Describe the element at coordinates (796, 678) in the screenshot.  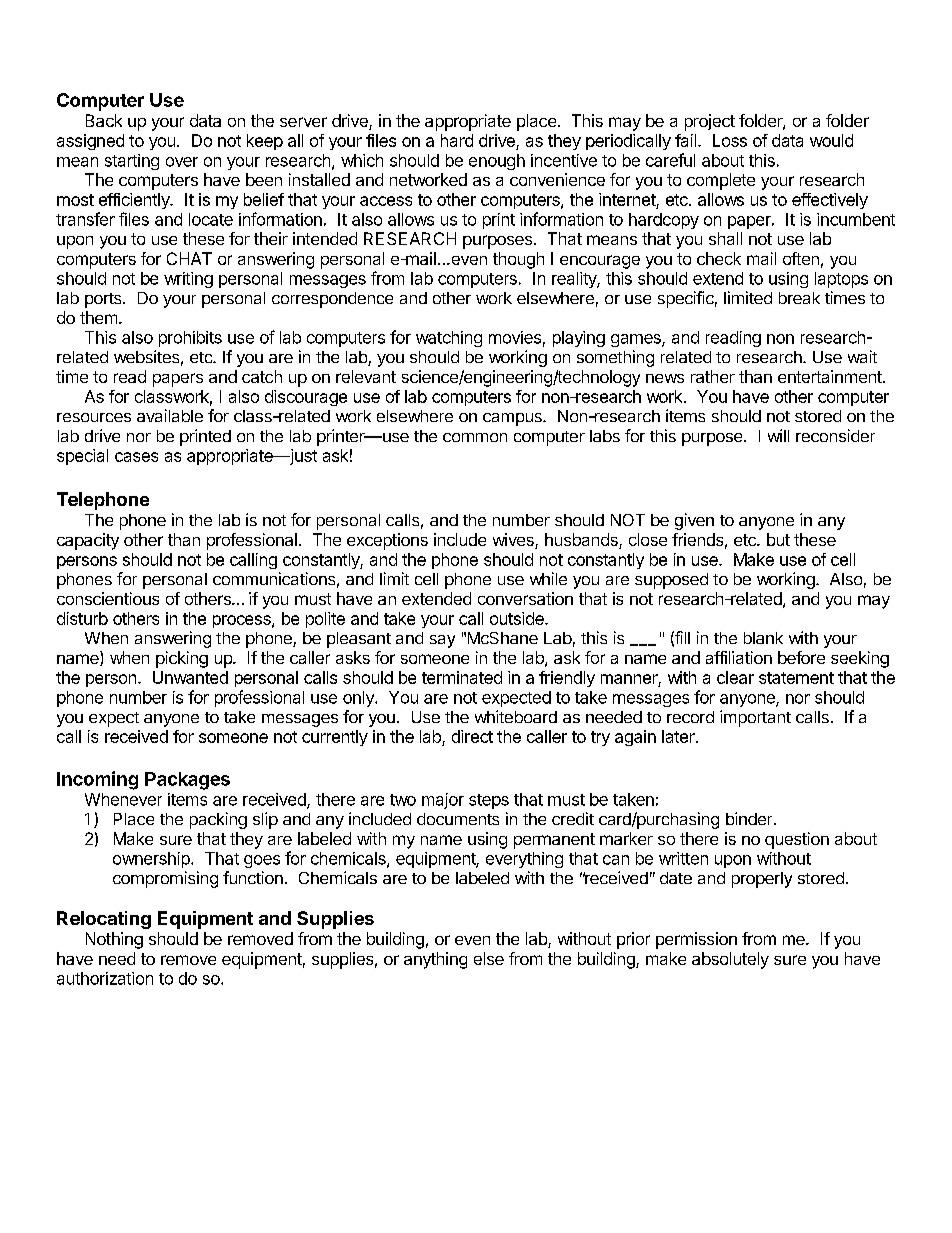
I see `statement` at that location.
